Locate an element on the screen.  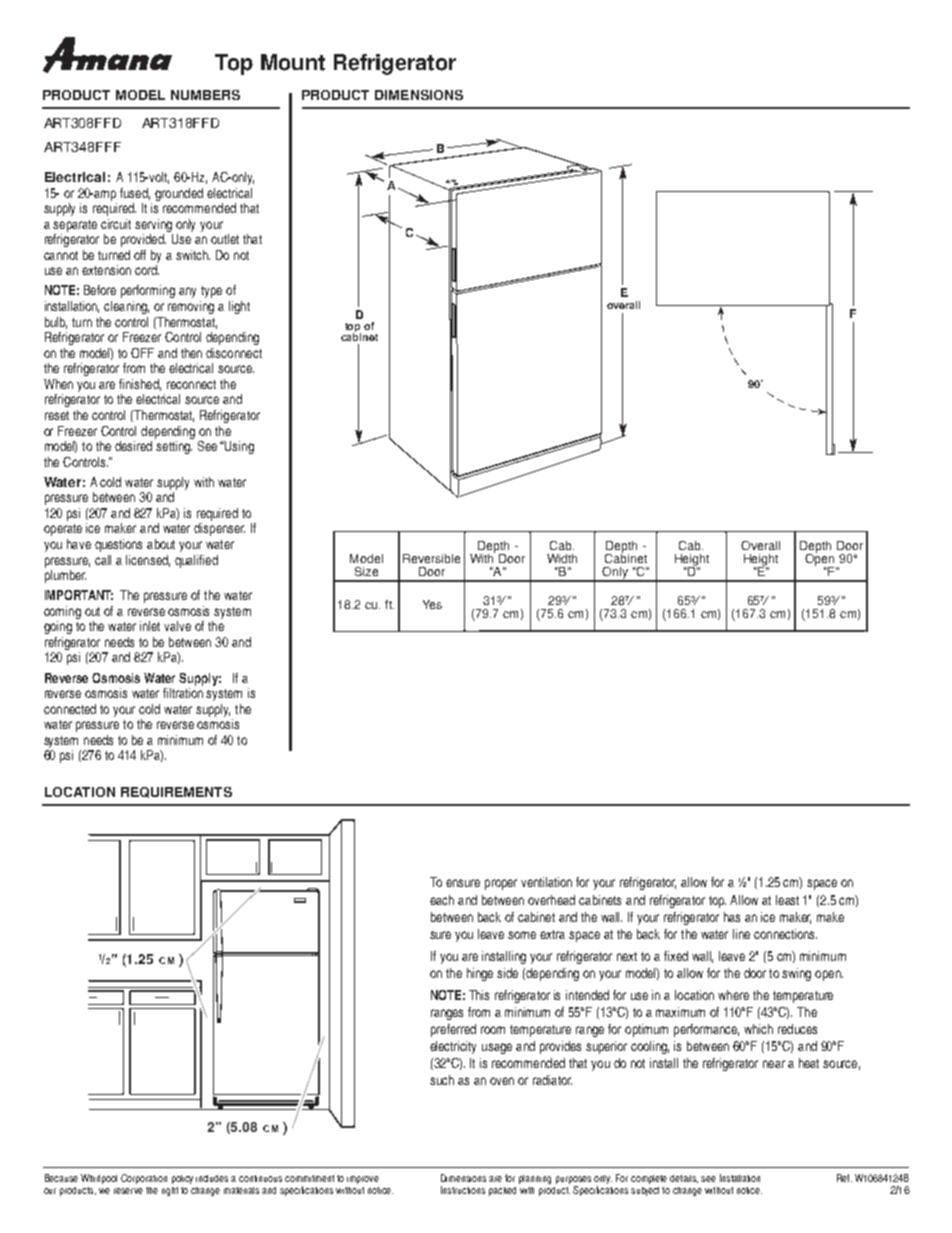
Reversible is located at coordinates (431, 558).
